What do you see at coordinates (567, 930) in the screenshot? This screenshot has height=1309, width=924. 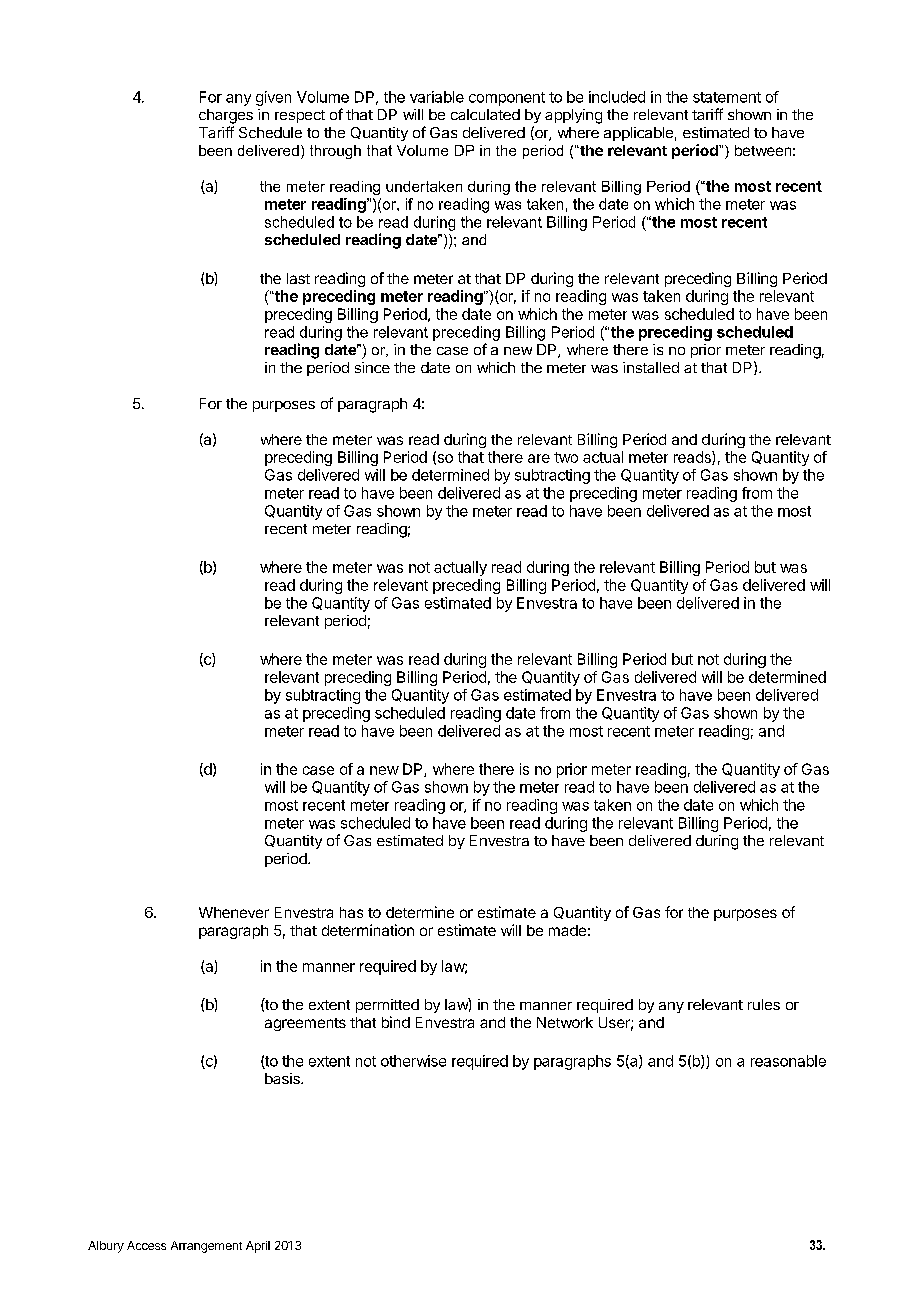 I see `made` at bounding box center [567, 930].
